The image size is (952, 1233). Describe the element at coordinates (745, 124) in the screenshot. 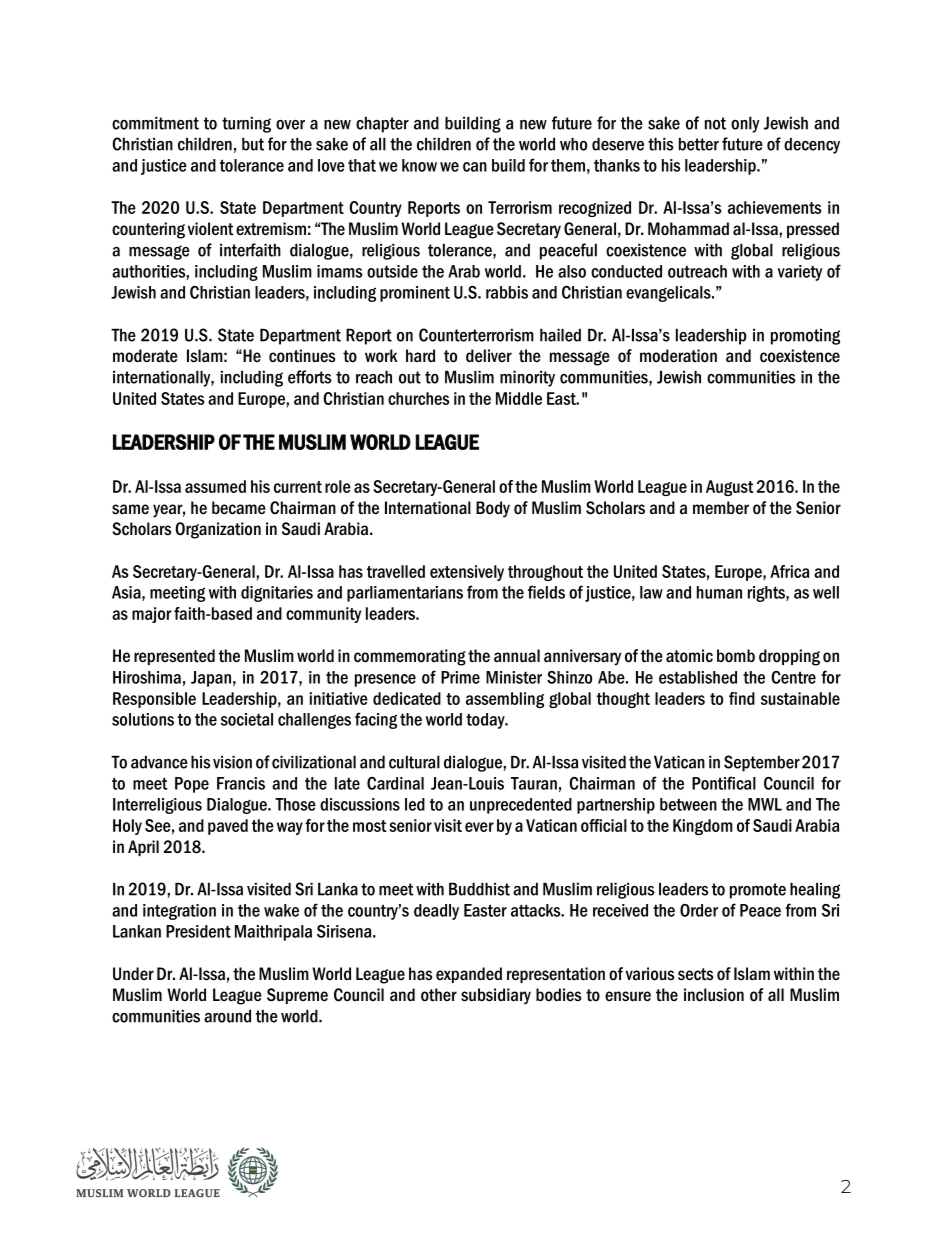

I see `only` at that location.
